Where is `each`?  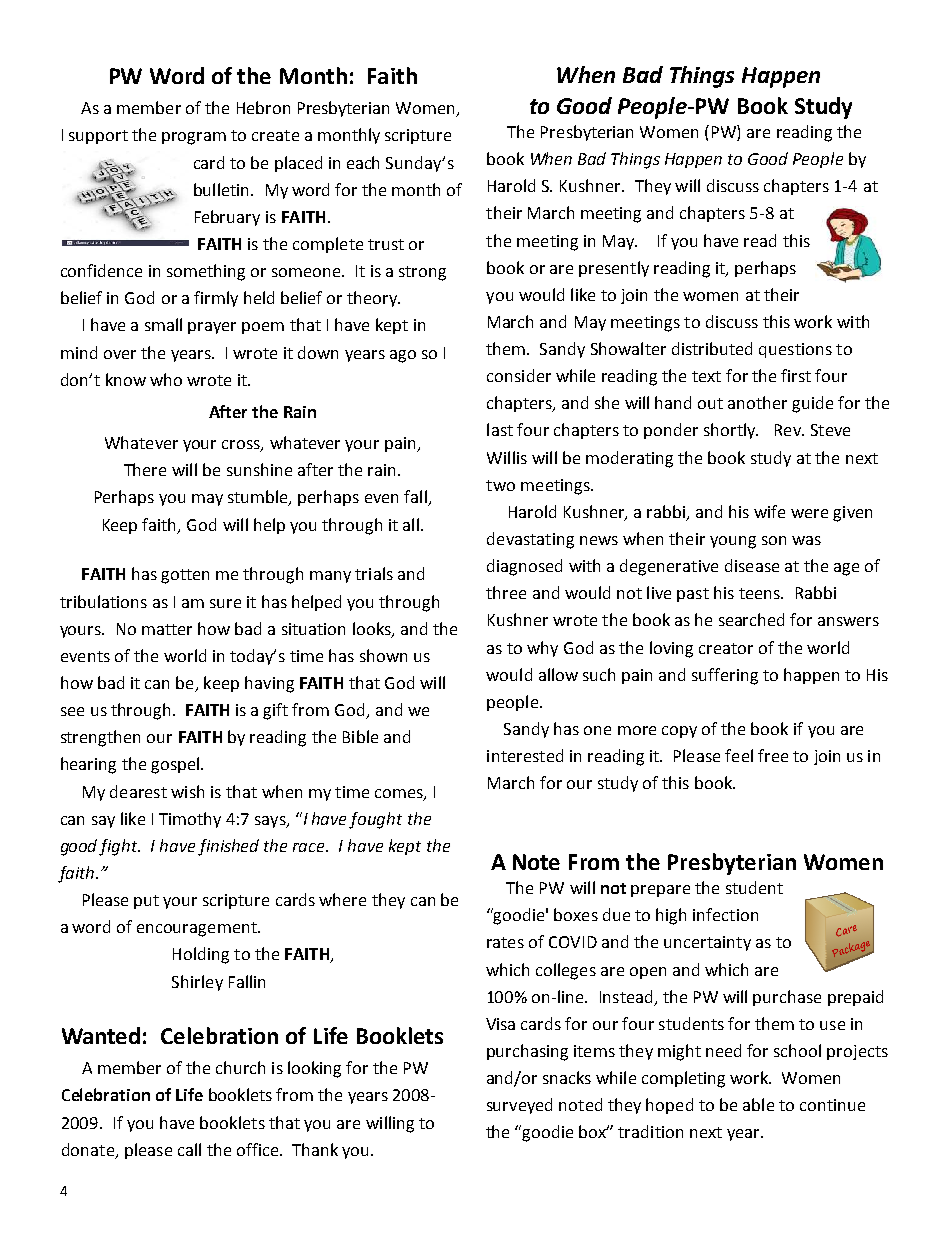 each is located at coordinates (363, 162).
